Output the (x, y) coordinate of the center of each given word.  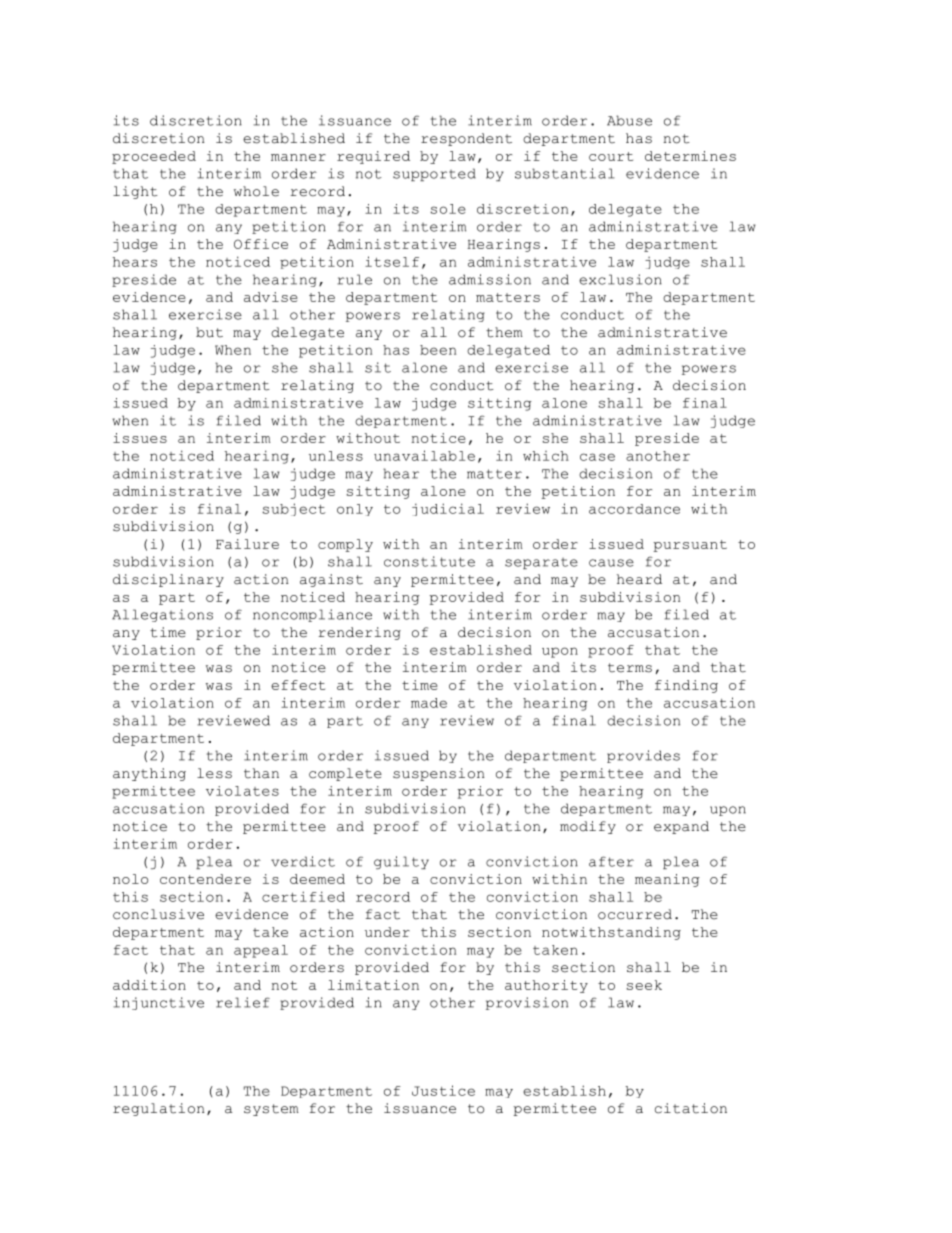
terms (630, 668)
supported (434, 174)
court (611, 156)
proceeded (154, 157)
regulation (158, 1109)
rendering (359, 633)
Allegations (162, 615)
